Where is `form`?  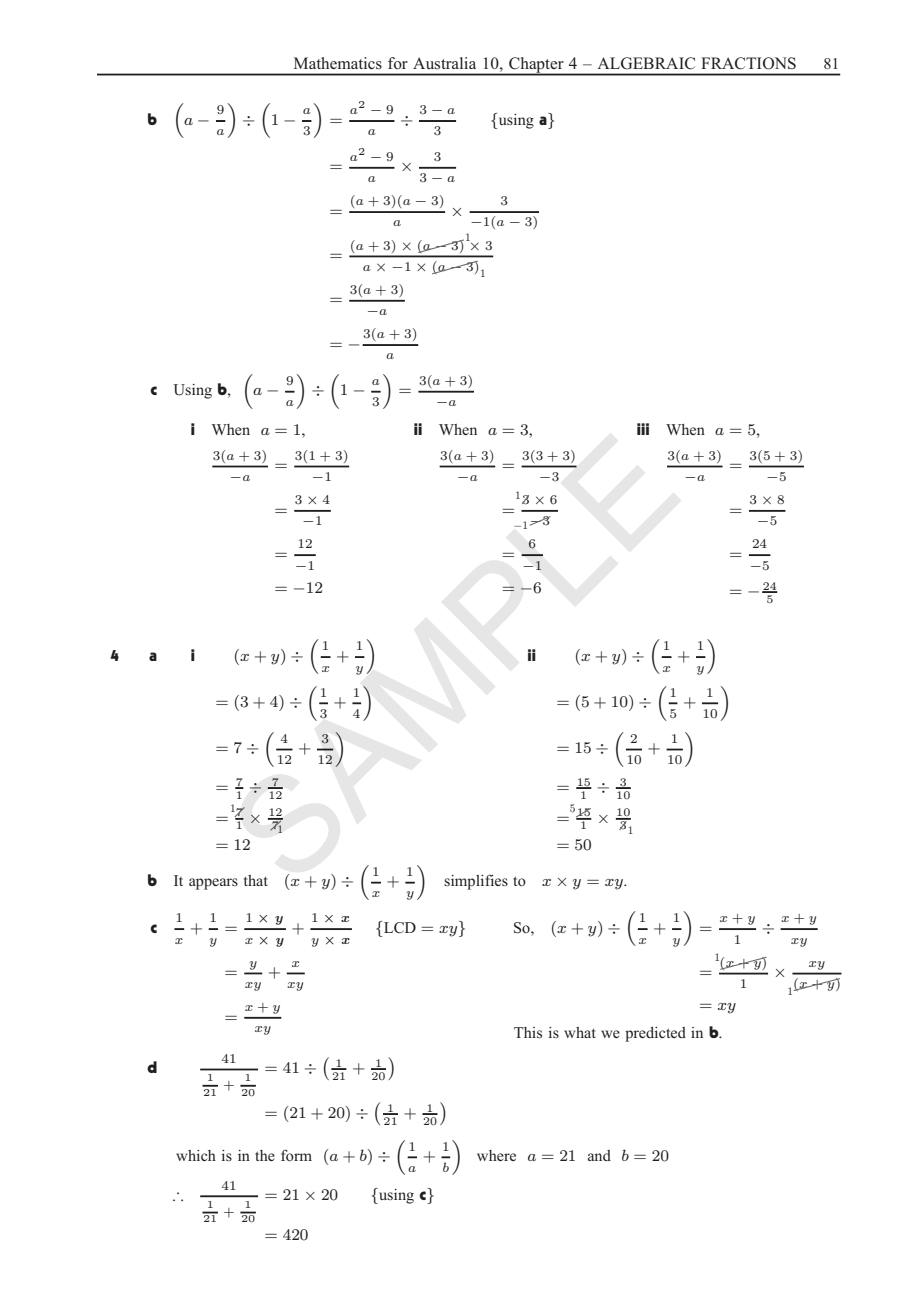
form is located at coordinates (296, 1155).
